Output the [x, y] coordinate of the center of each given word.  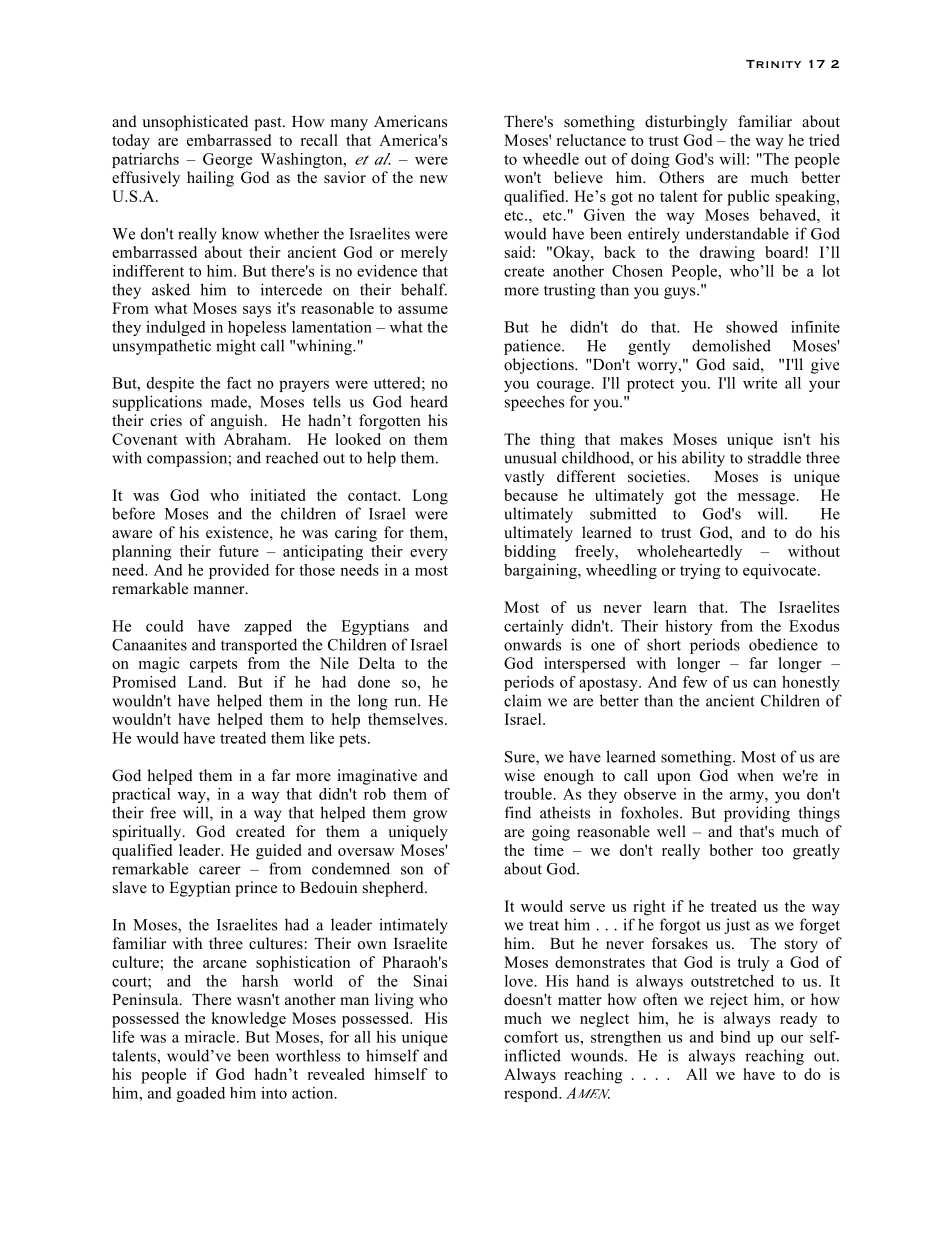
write [760, 383]
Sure [521, 758]
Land [206, 682]
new [434, 179]
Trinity [773, 64]
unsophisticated [195, 123]
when [755, 775]
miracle [211, 1037]
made [230, 403]
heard [429, 401]
